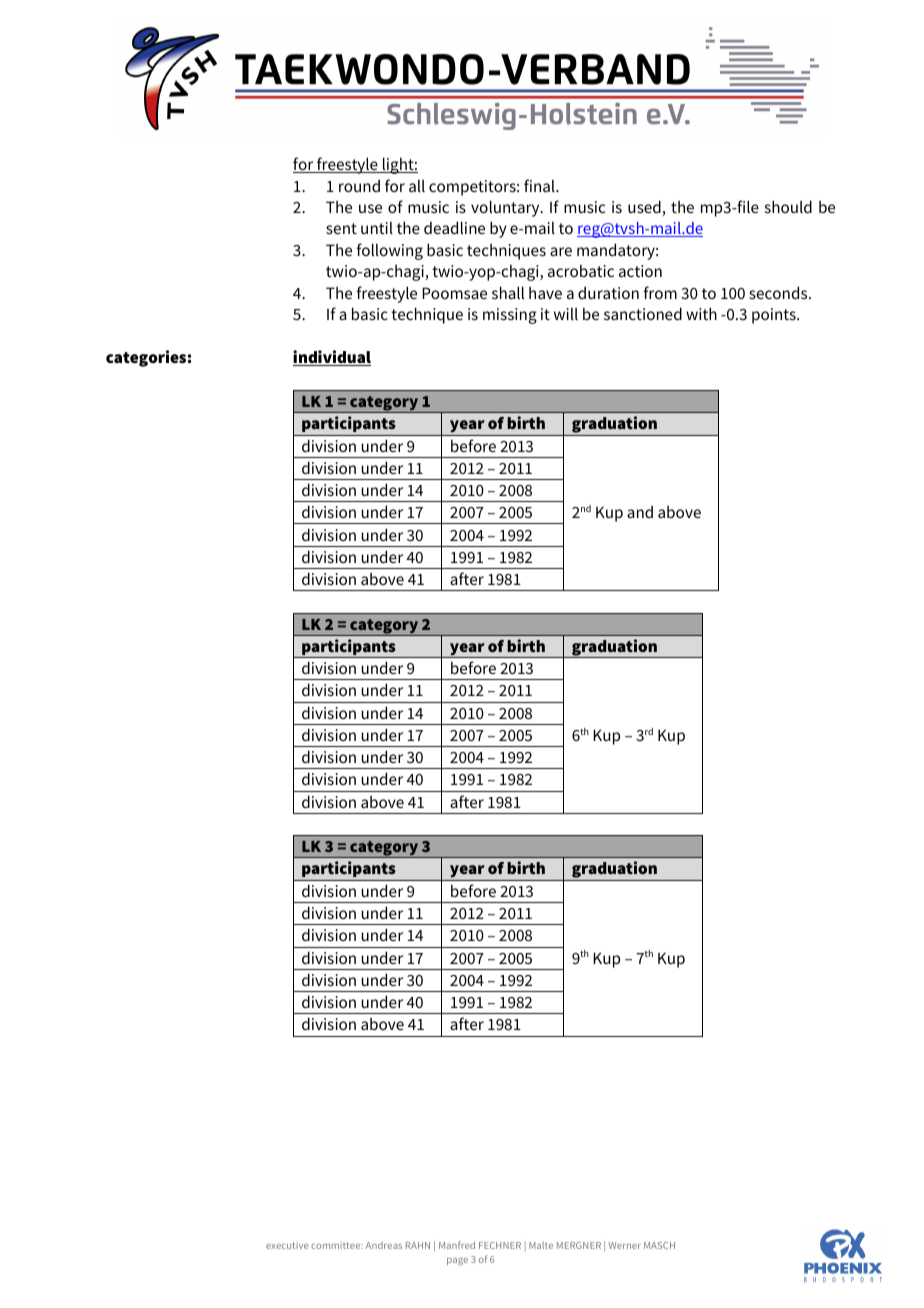 This image has height=1308, width=924. Describe the element at coordinates (510, 316) in the image. I see `missing` at that location.
